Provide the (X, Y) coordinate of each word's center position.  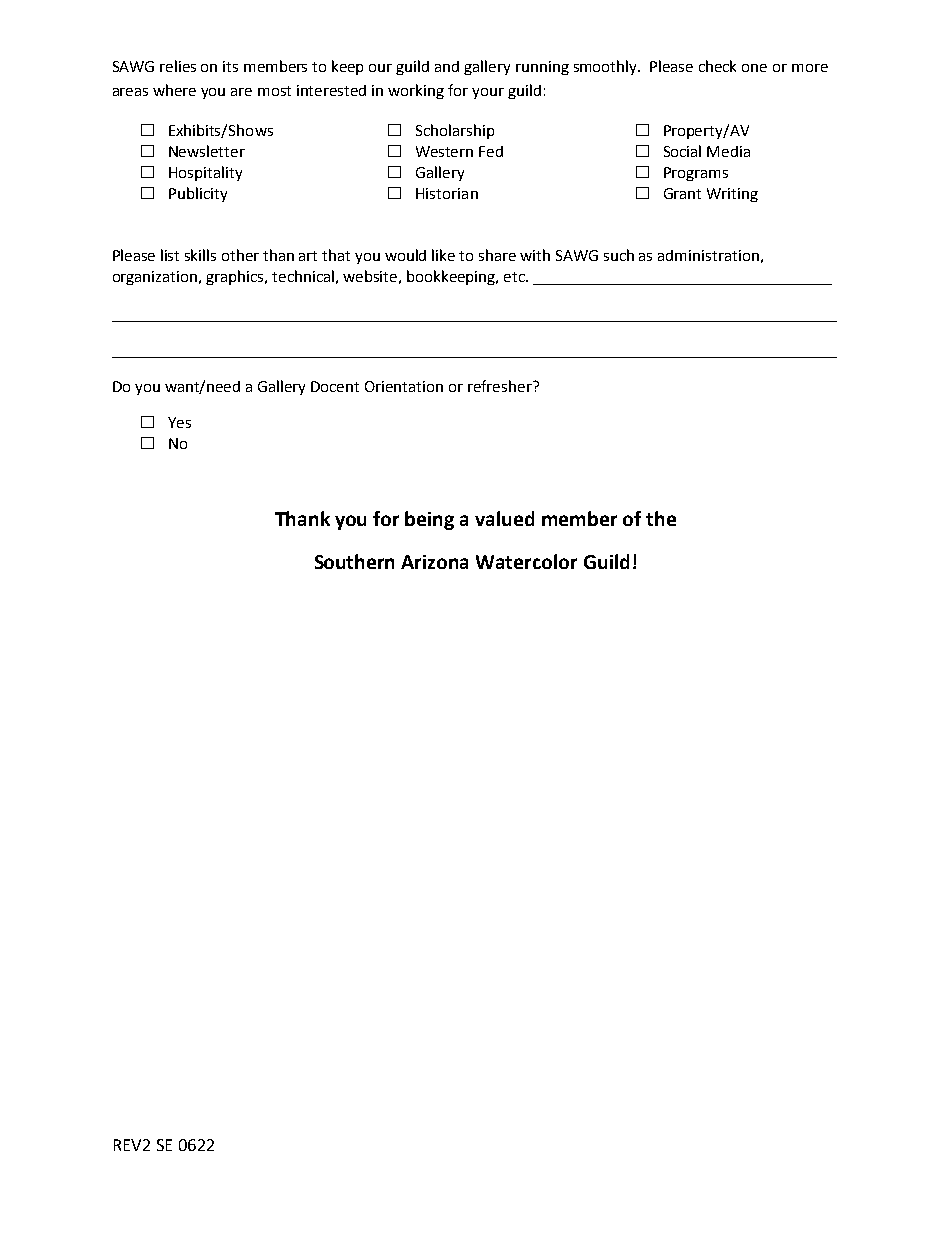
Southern (354, 561)
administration (708, 255)
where (174, 90)
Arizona (434, 562)
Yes (179, 422)
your (488, 93)
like (443, 255)
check (717, 66)
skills (200, 255)
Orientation (404, 386)
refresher (501, 386)
